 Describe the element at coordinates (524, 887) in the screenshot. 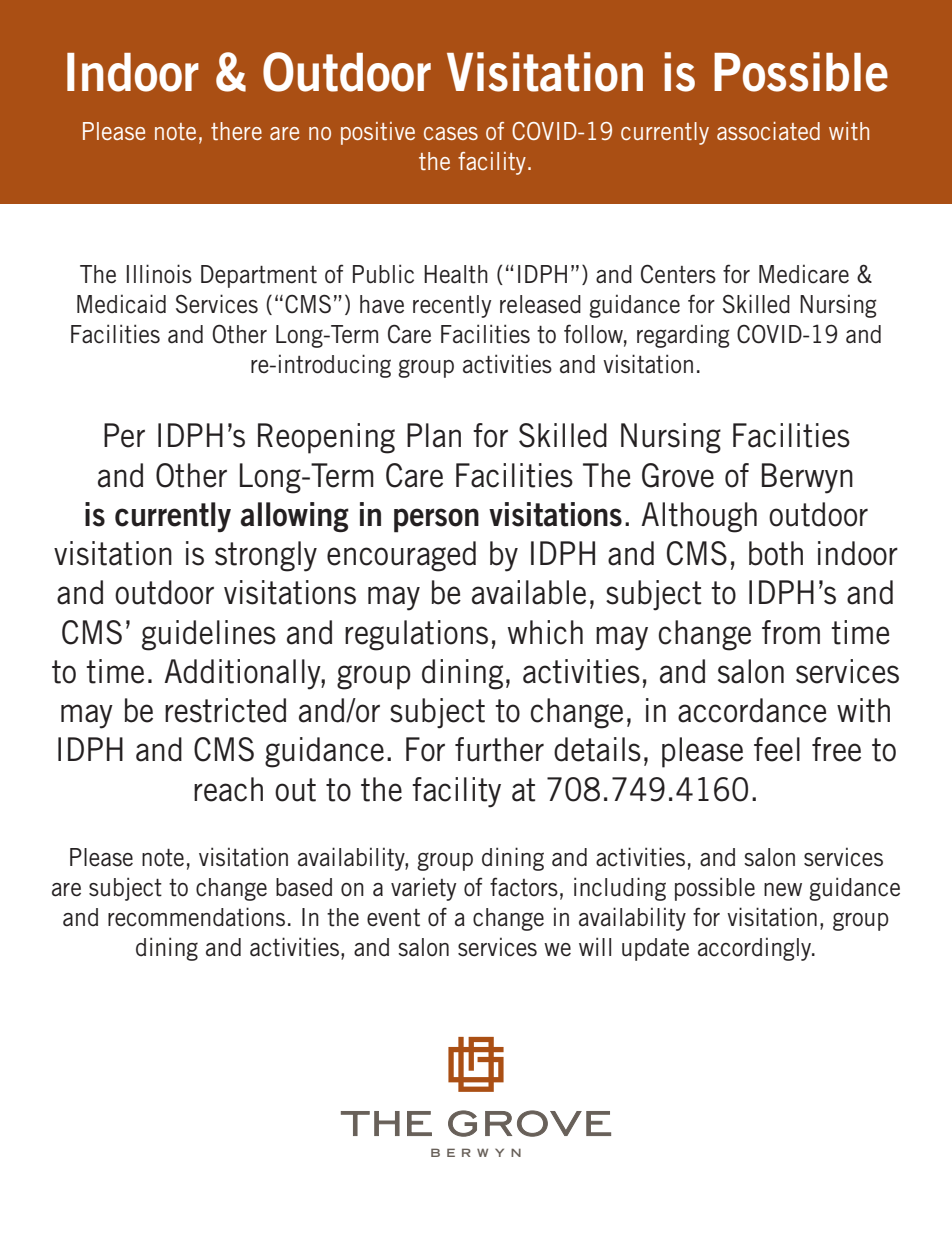

I see `factors` at that location.
